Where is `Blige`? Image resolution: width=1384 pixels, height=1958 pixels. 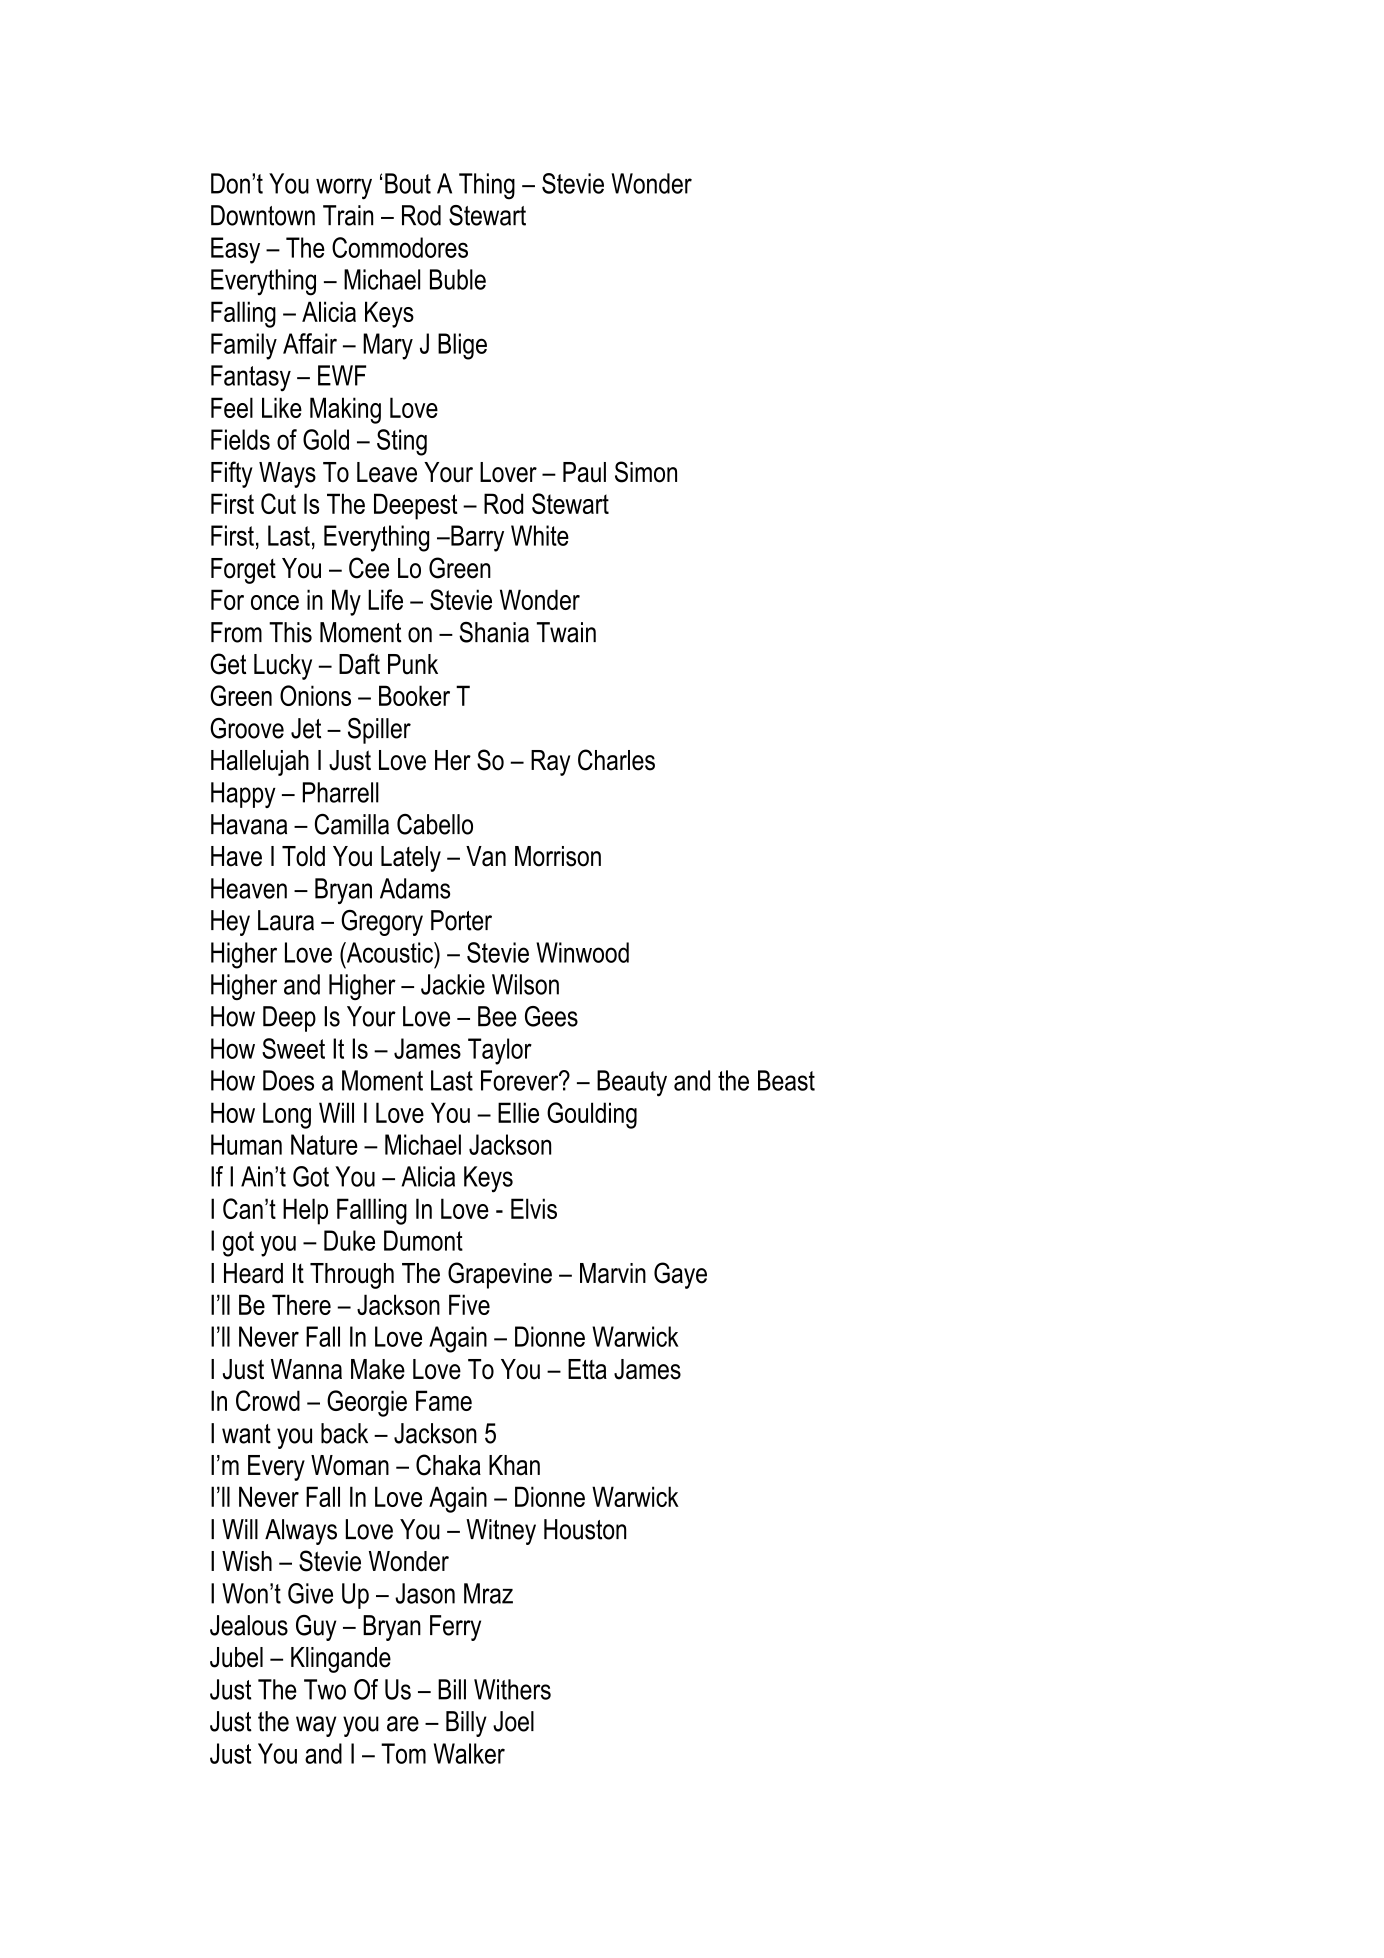
Blige is located at coordinates (462, 346).
